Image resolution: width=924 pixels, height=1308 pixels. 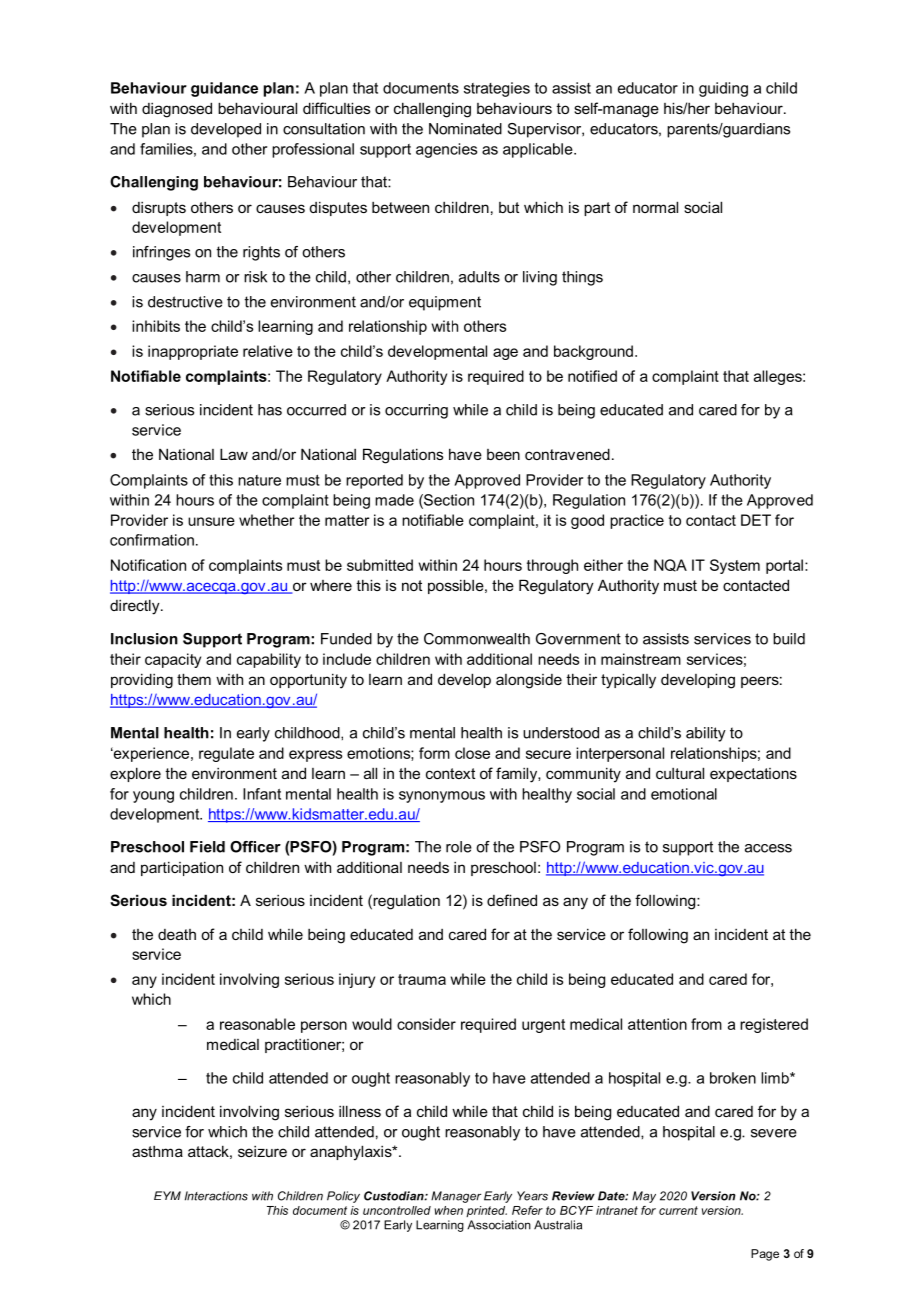 What do you see at coordinates (477, 639) in the image?
I see `Commonwealth` at bounding box center [477, 639].
